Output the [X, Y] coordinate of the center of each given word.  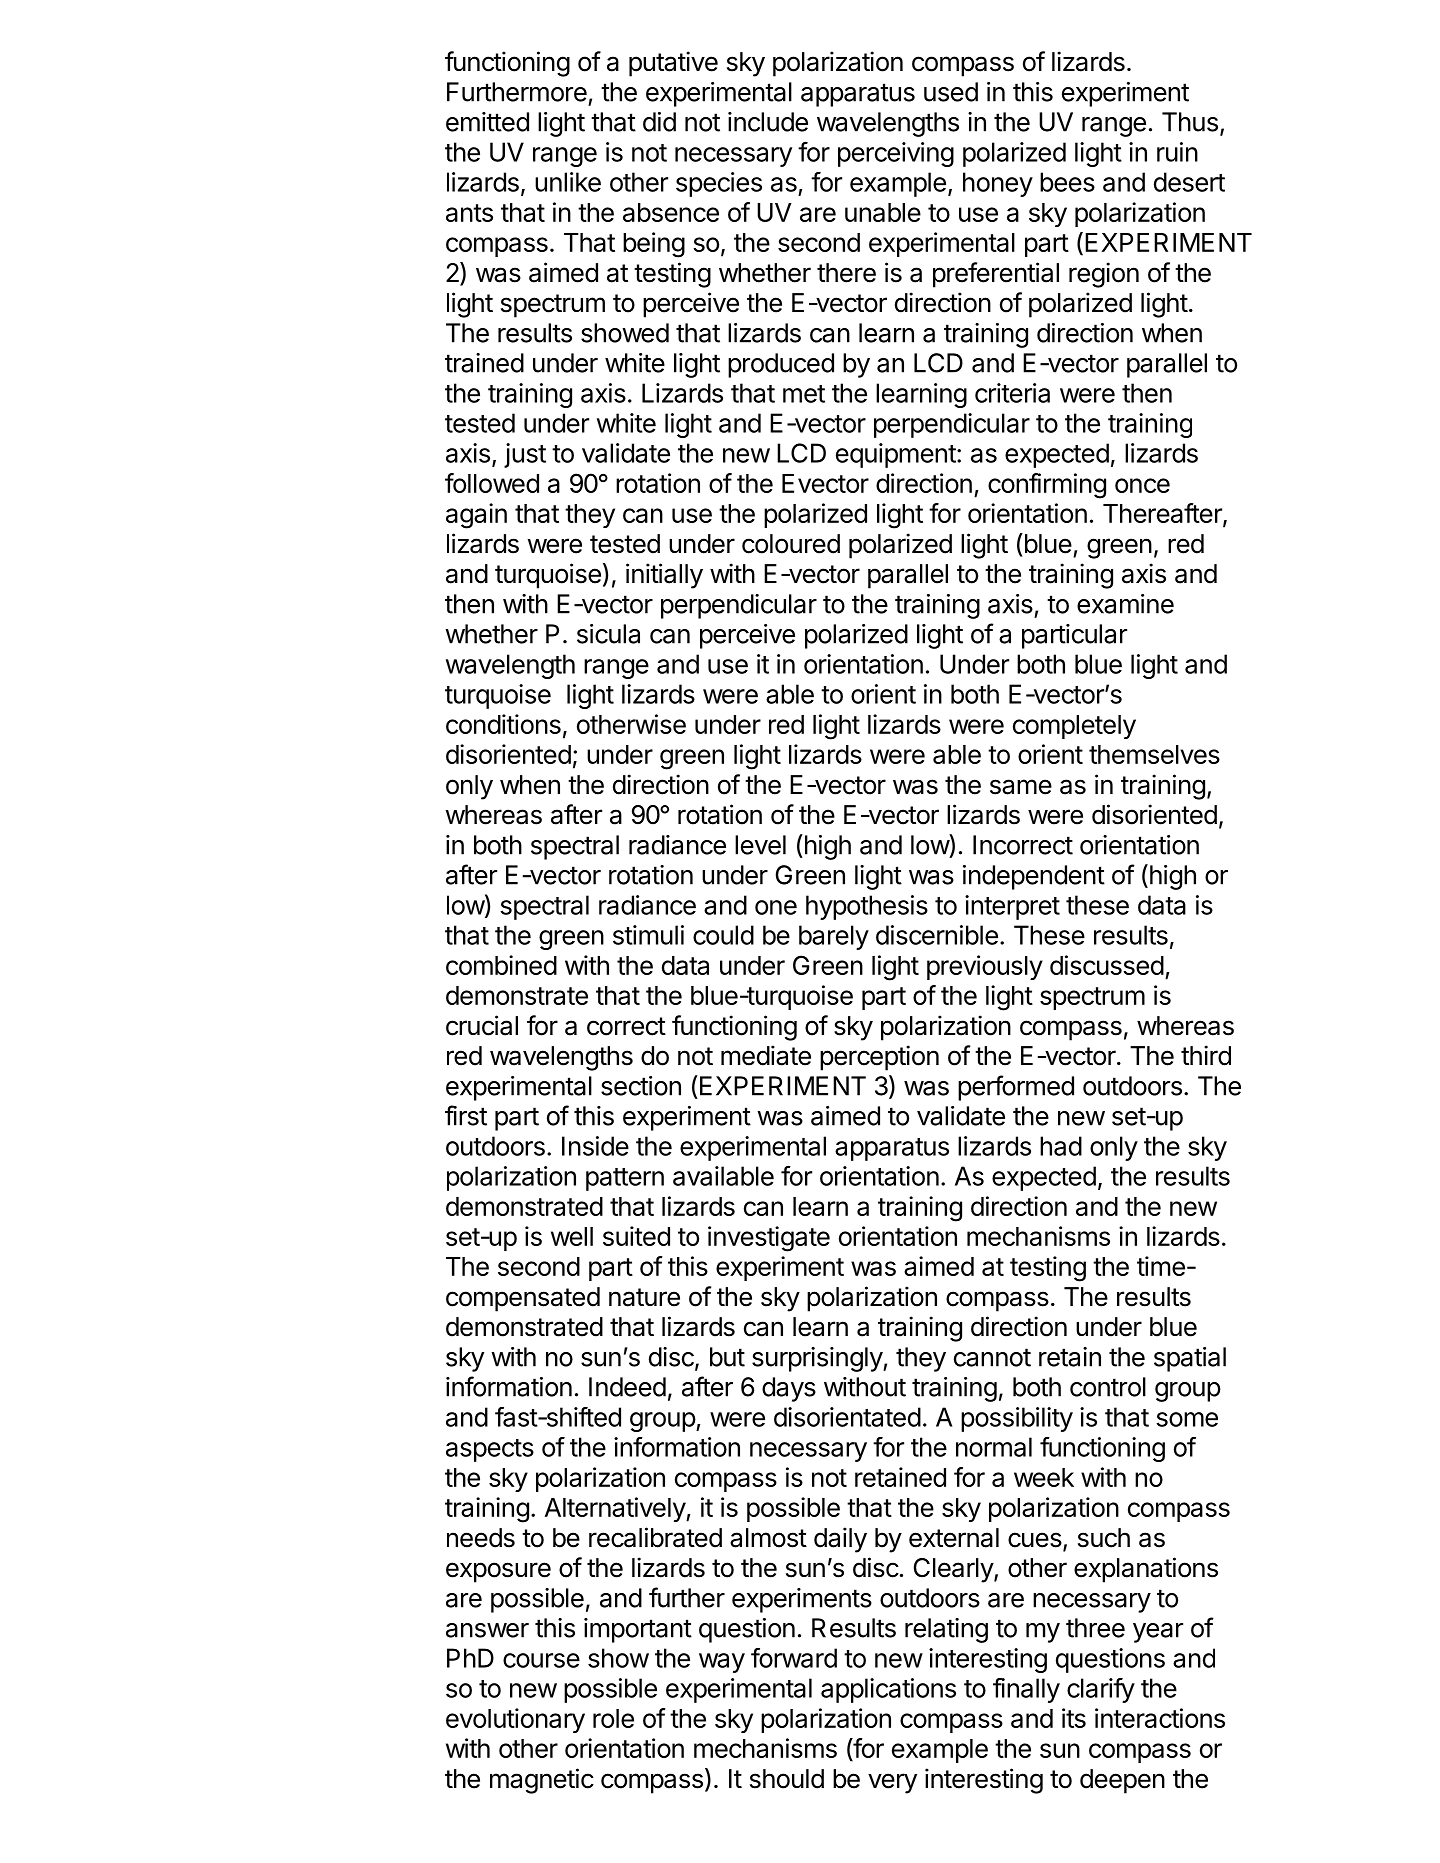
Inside [595, 1146]
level [760, 845]
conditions [503, 724]
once [1142, 485]
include [768, 122]
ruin [1177, 152]
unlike [568, 182]
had [1061, 1146]
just [525, 455]
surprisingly [818, 1359]
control [1108, 1387]
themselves [1154, 754]
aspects [490, 1450]
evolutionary [515, 1720]
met [804, 394]
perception [879, 1058]
